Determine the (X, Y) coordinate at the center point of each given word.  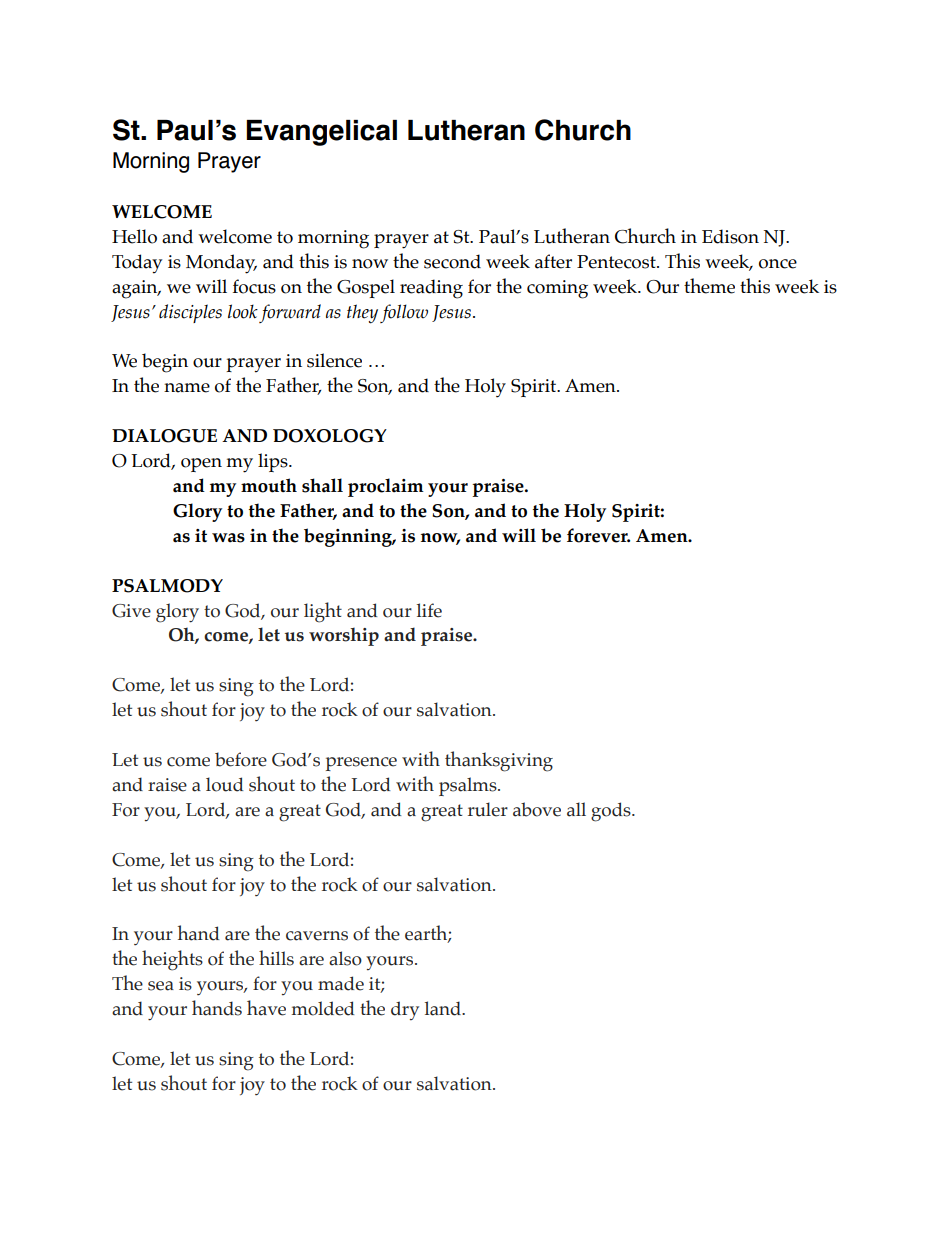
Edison (730, 236)
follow (404, 313)
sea (161, 986)
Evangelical (321, 133)
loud (224, 784)
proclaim (386, 487)
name (187, 388)
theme (709, 286)
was (228, 538)
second (452, 261)
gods (612, 812)
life (429, 610)
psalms (469, 786)
